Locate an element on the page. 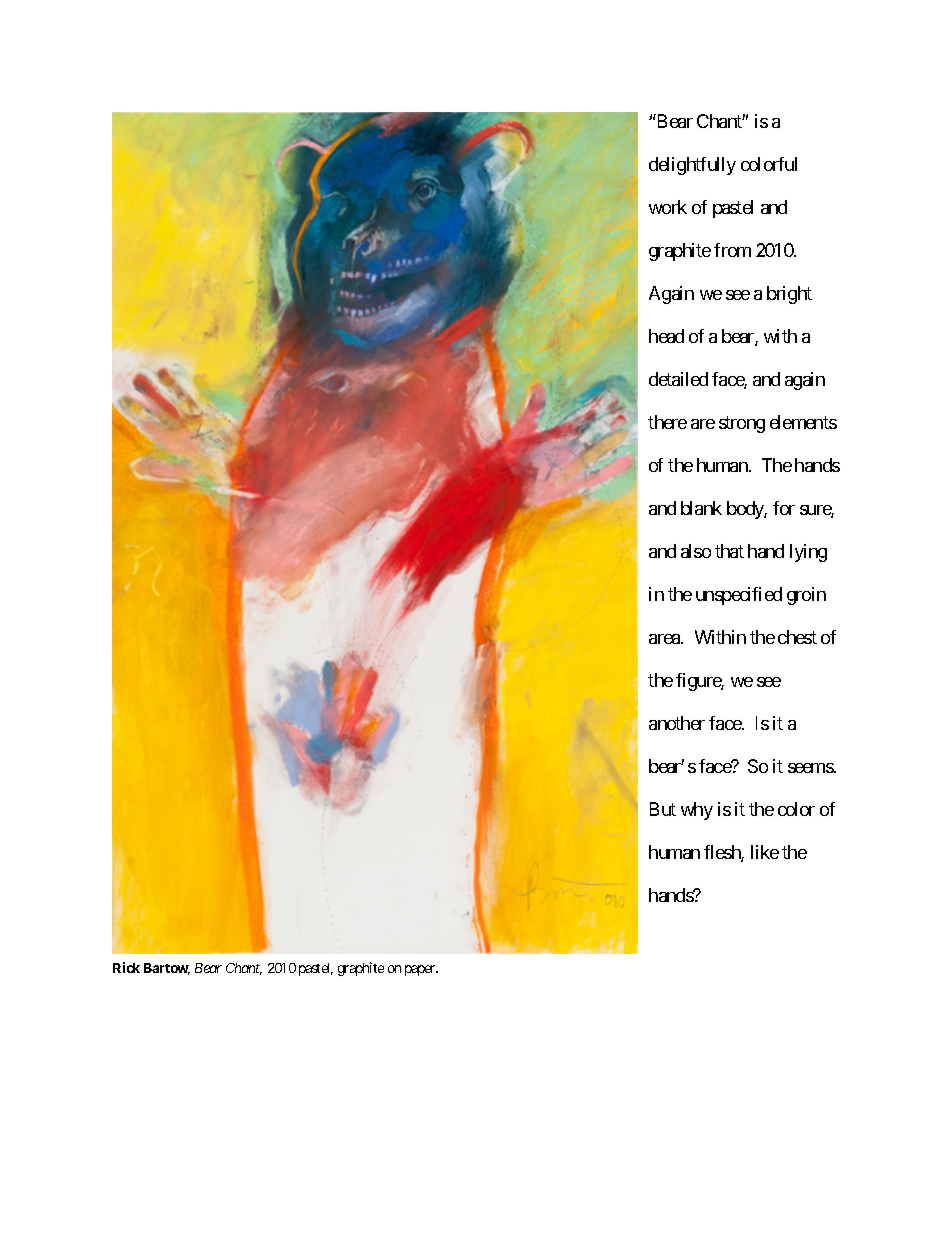 The image size is (952, 1233). work is located at coordinates (668, 207).
